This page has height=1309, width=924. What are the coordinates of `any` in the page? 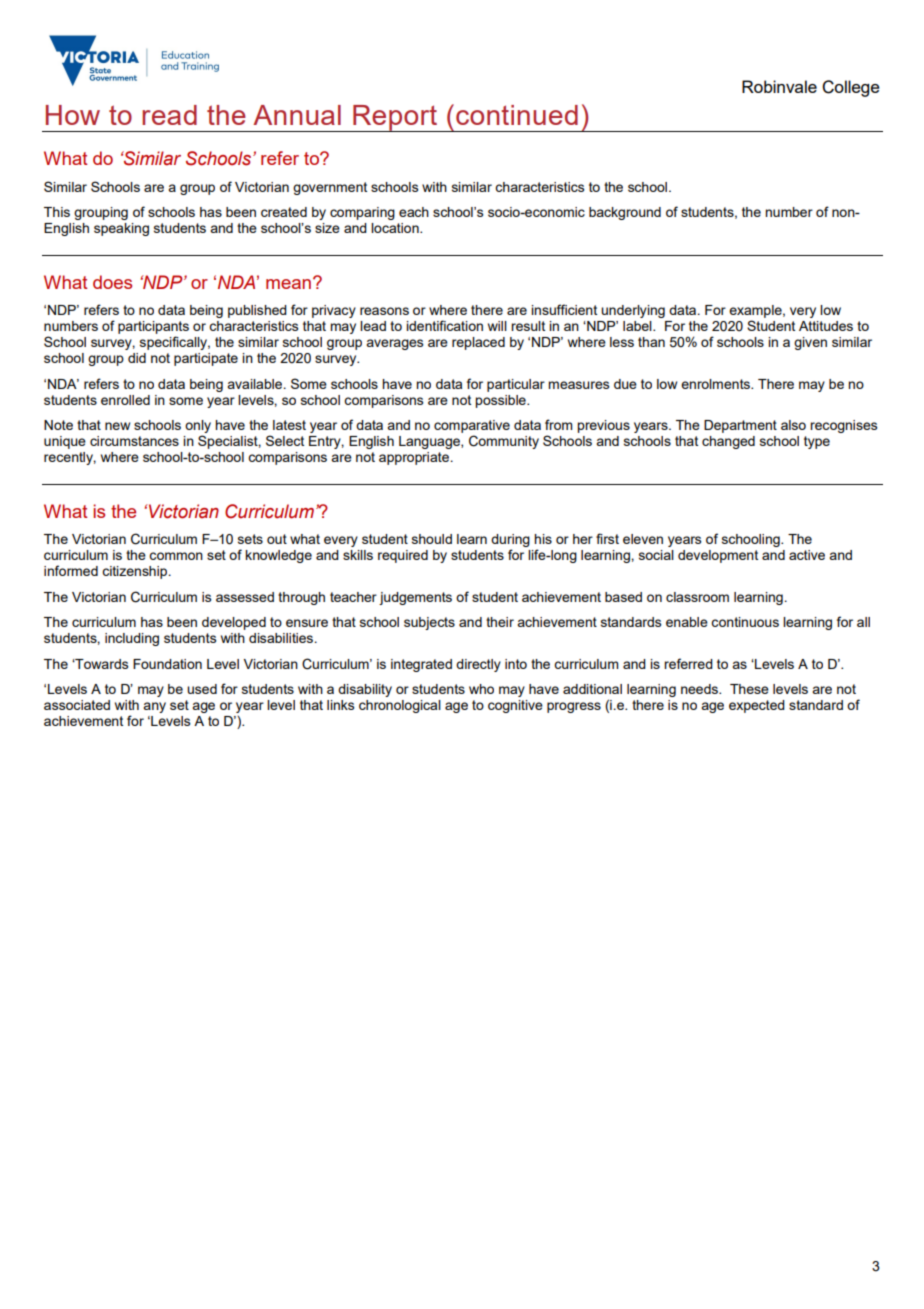 It's located at (154, 707).
